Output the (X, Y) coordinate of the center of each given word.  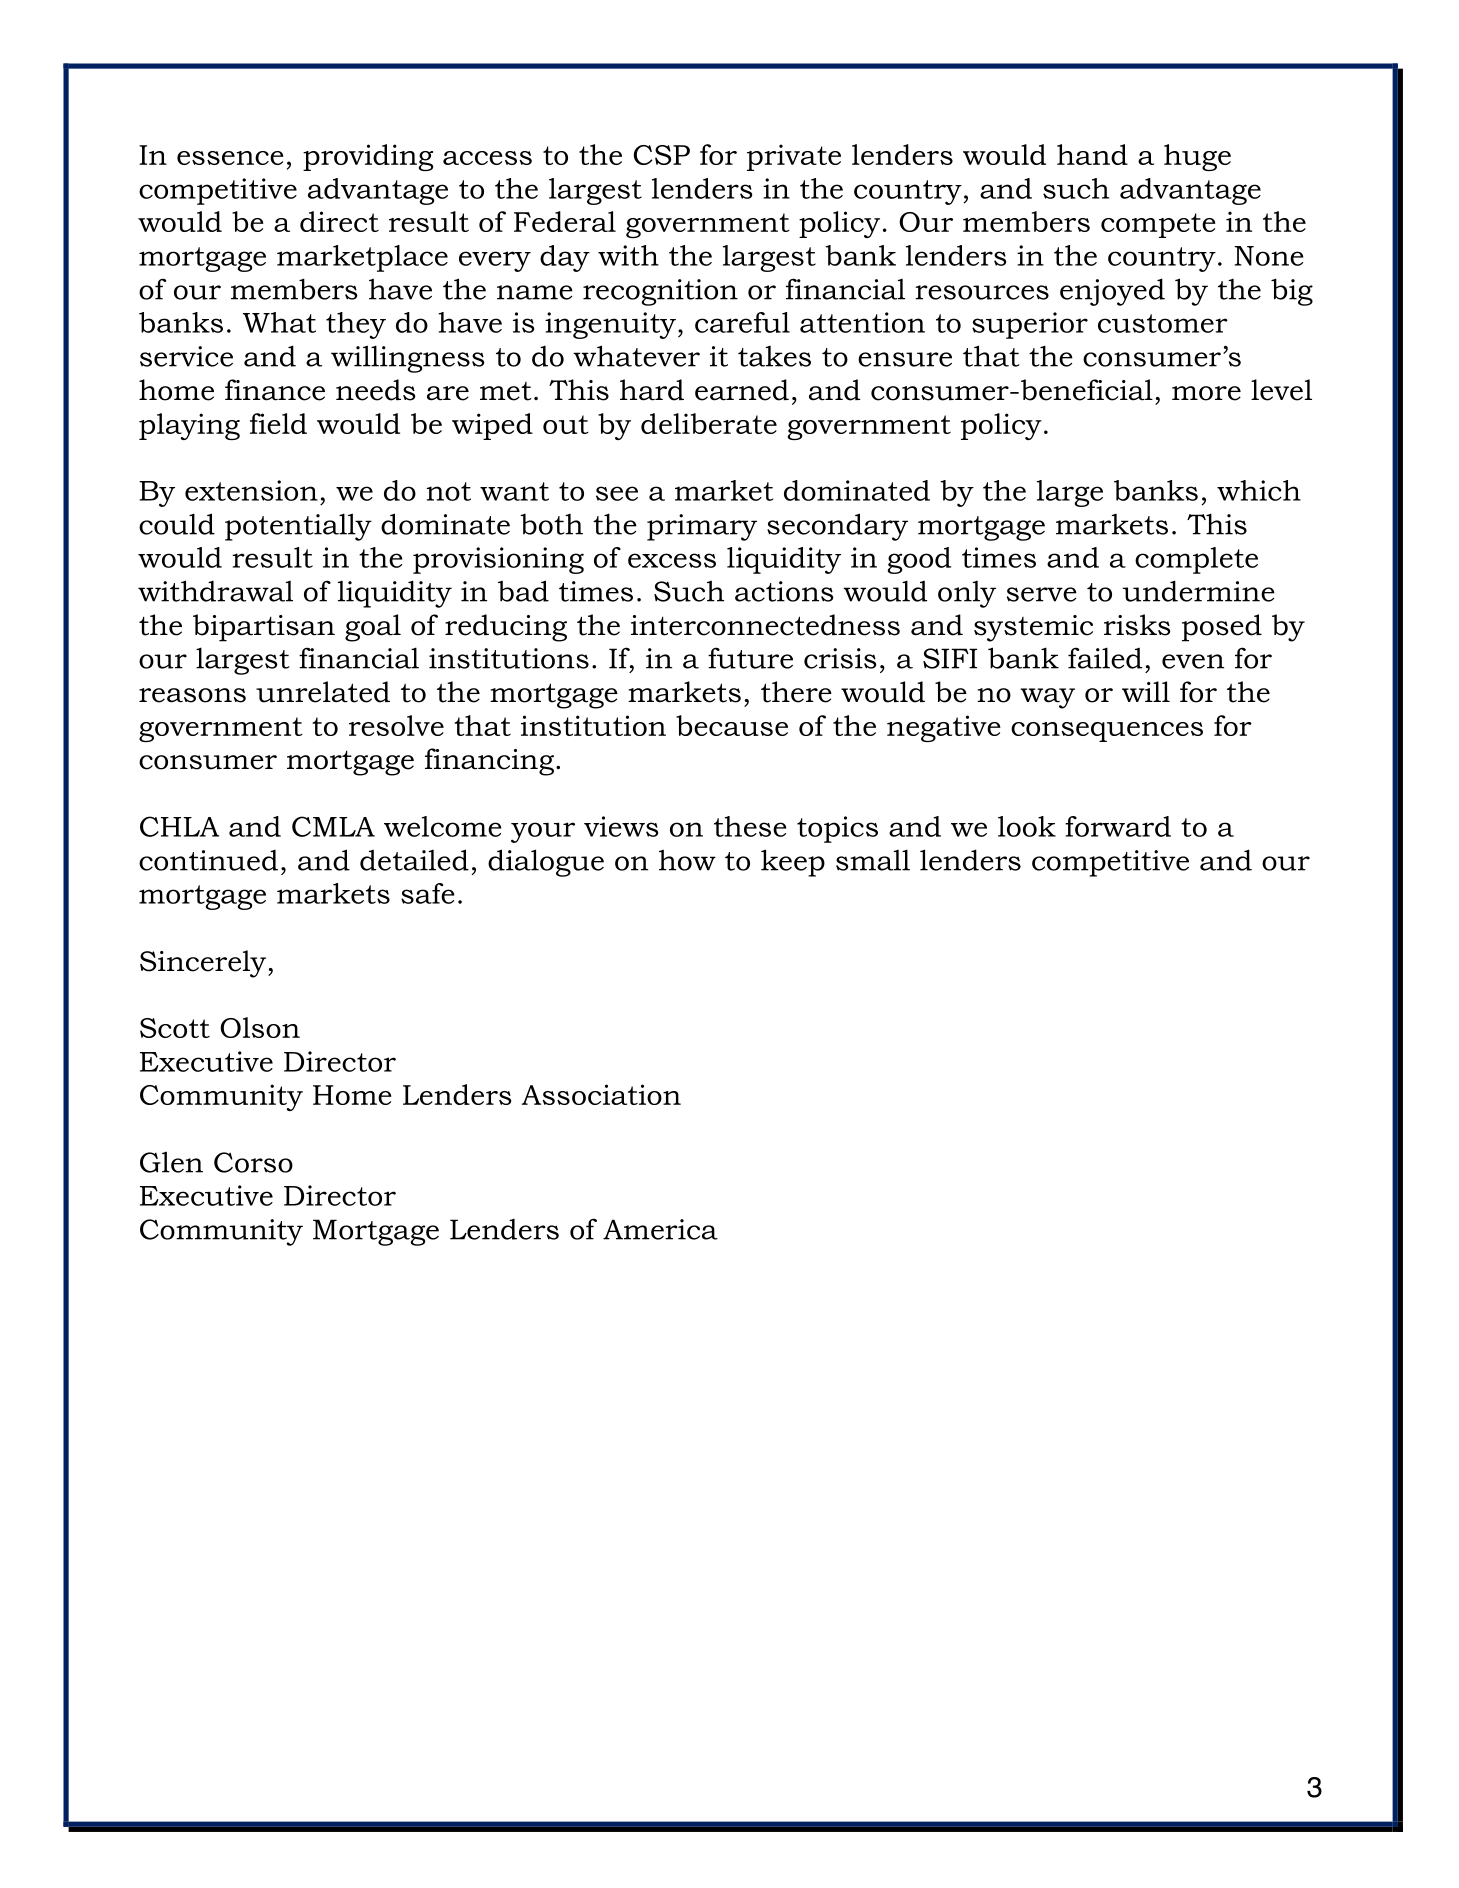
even (1193, 661)
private (794, 157)
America (660, 1229)
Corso (253, 1162)
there (796, 692)
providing (368, 157)
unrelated (323, 692)
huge (1197, 157)
